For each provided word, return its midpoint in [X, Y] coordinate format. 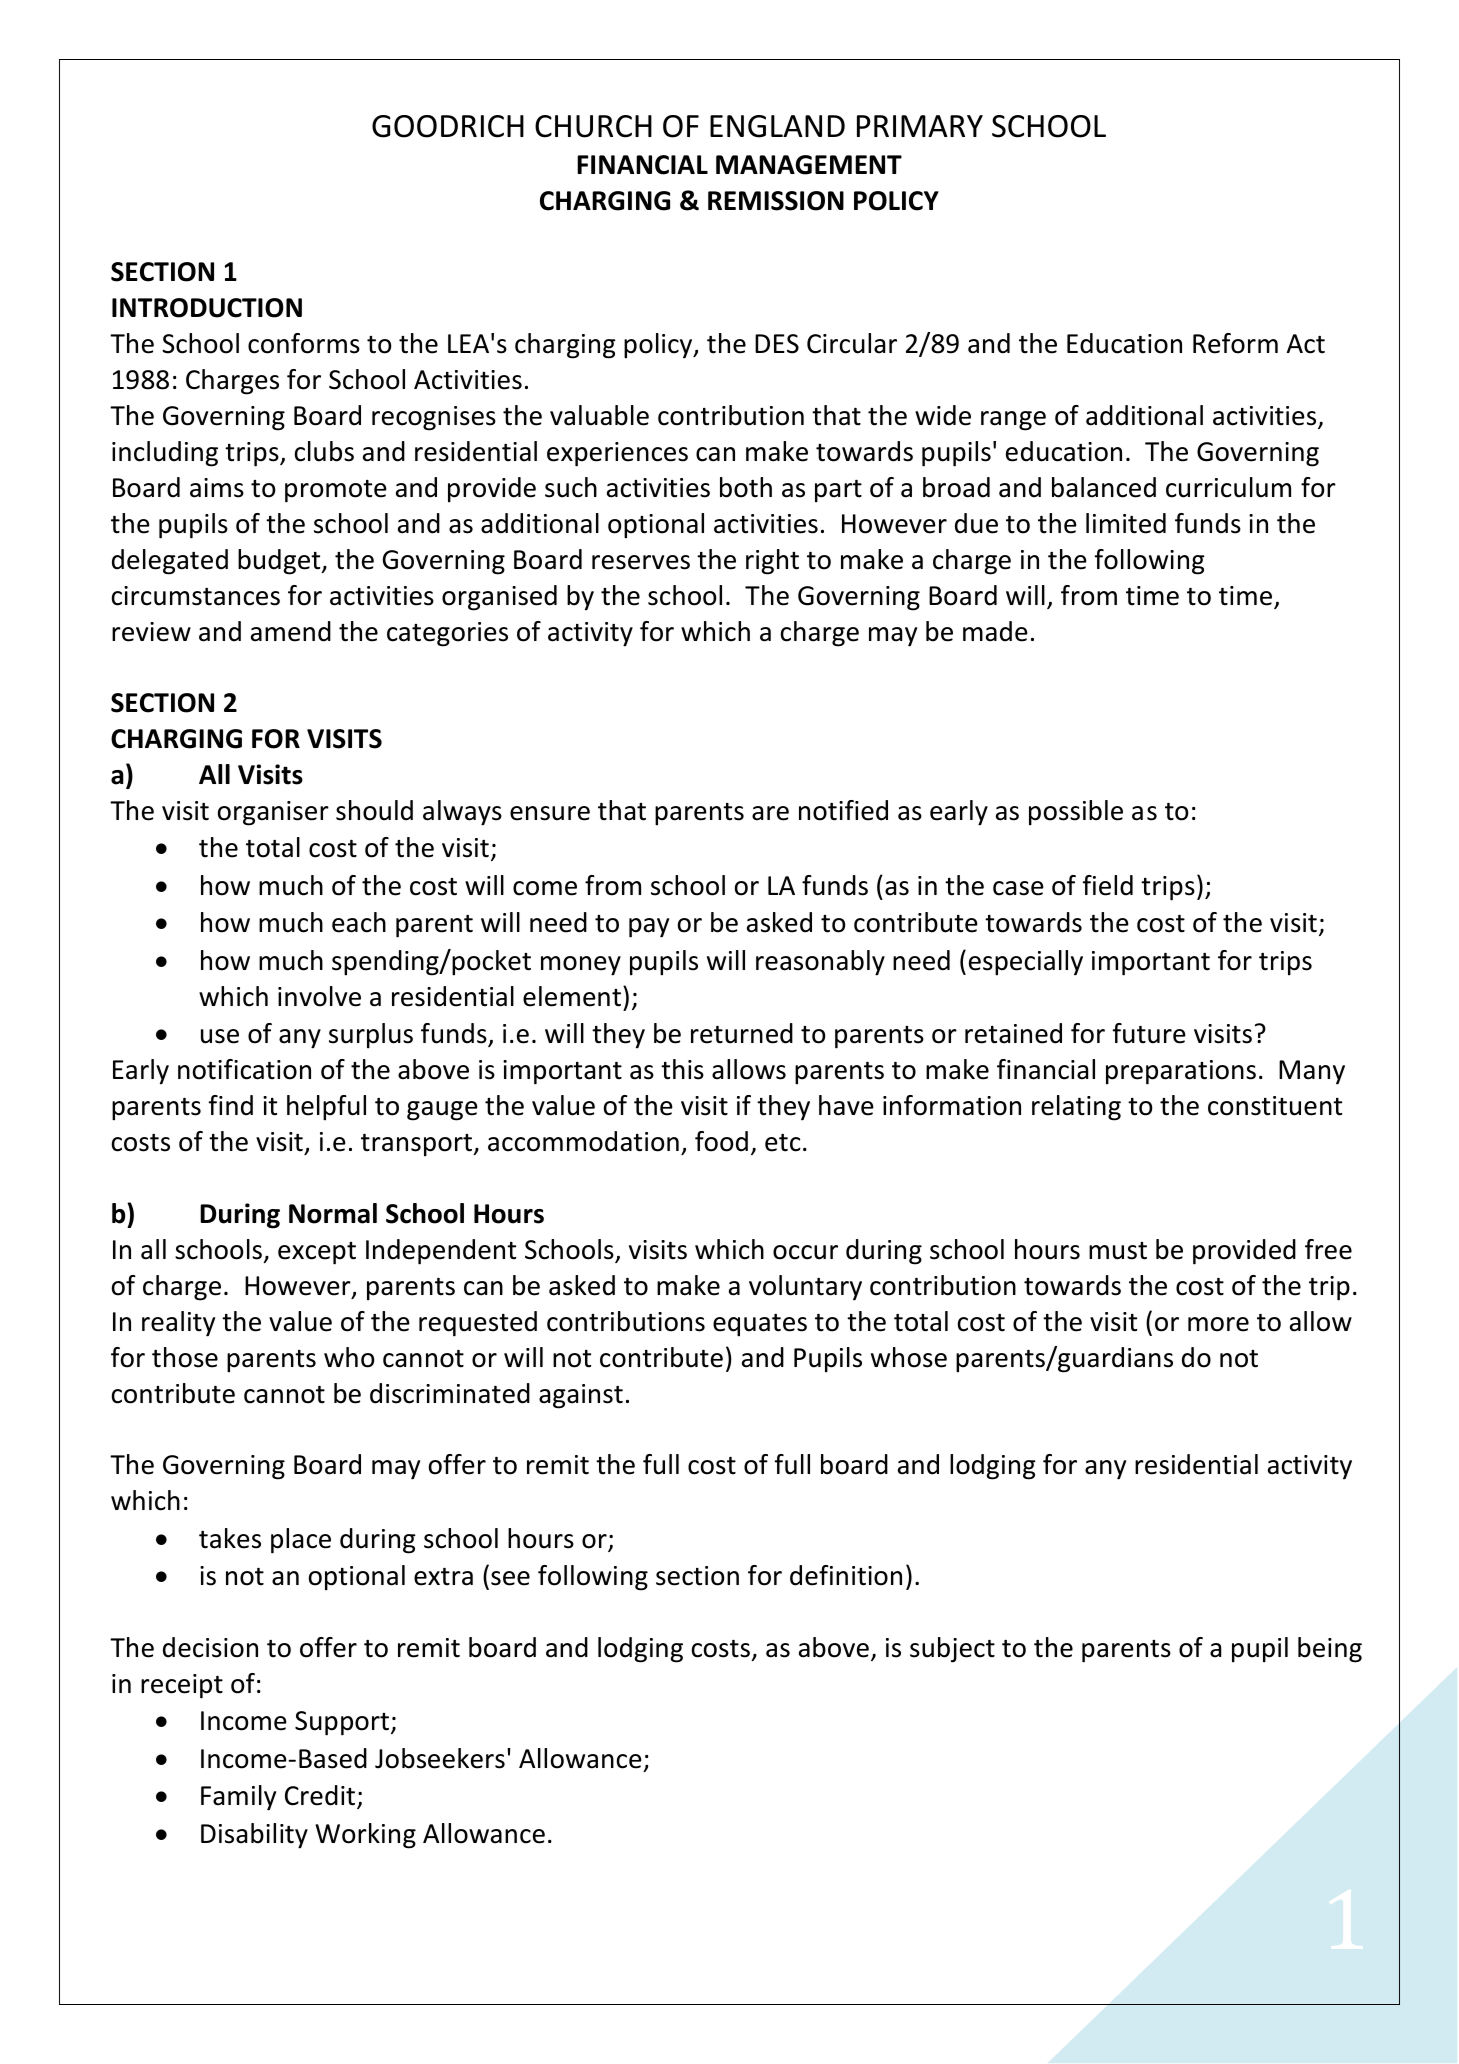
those [185, 1357]
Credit [321, 1797]
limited [1126, 523]
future [1149, 1033]
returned [742, 1033]
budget [280, 562]
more [1218, 1324]
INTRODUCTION [207, 308]
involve [319, 996]
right [772, 562]
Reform [1235, 343]
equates [760, 1325]
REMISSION [776, 201]
